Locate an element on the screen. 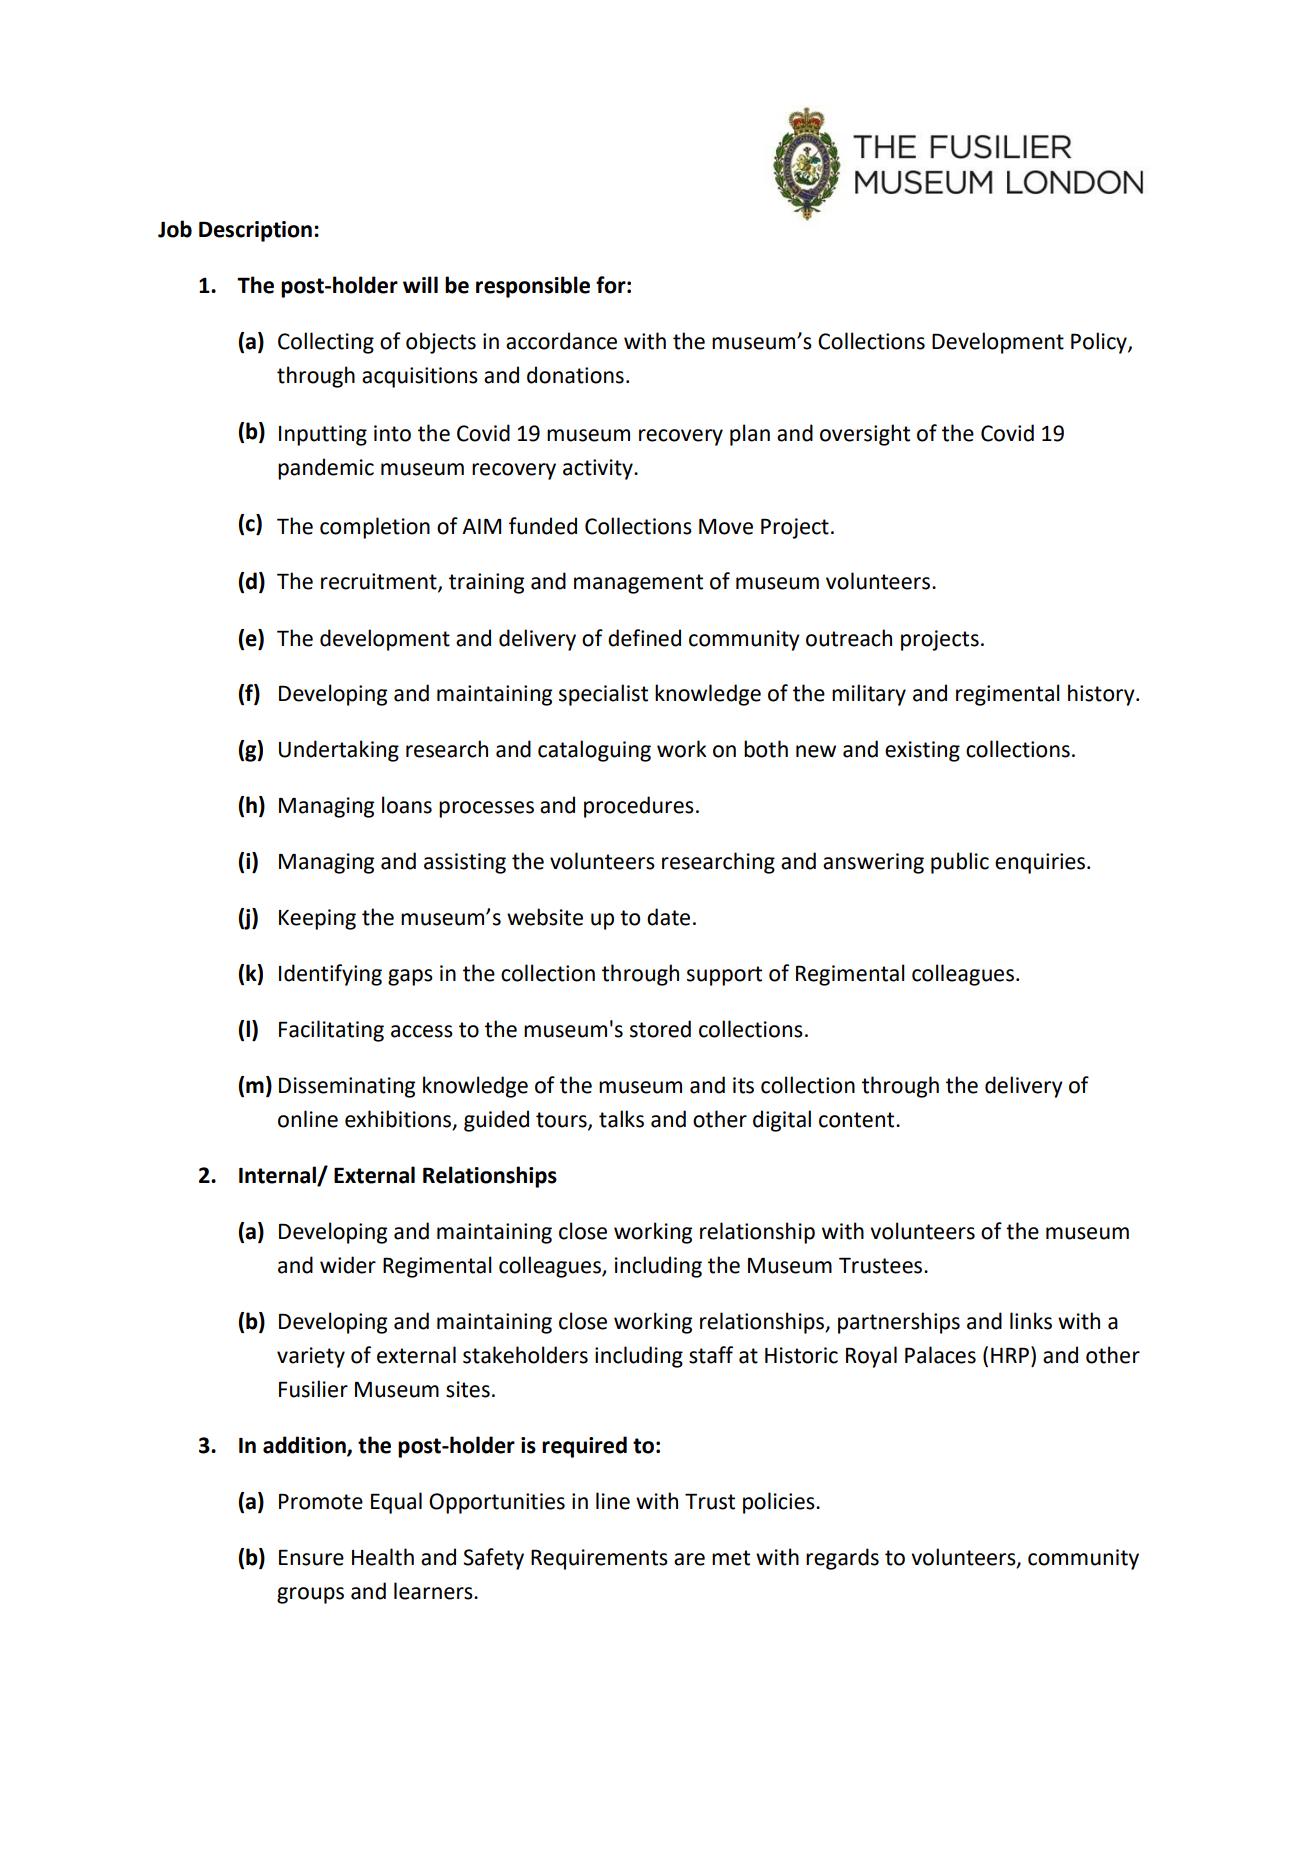 Image resolution: width=1310 pixels, height=1852 pixels. Policy is located at coordinates (1100, 343).
